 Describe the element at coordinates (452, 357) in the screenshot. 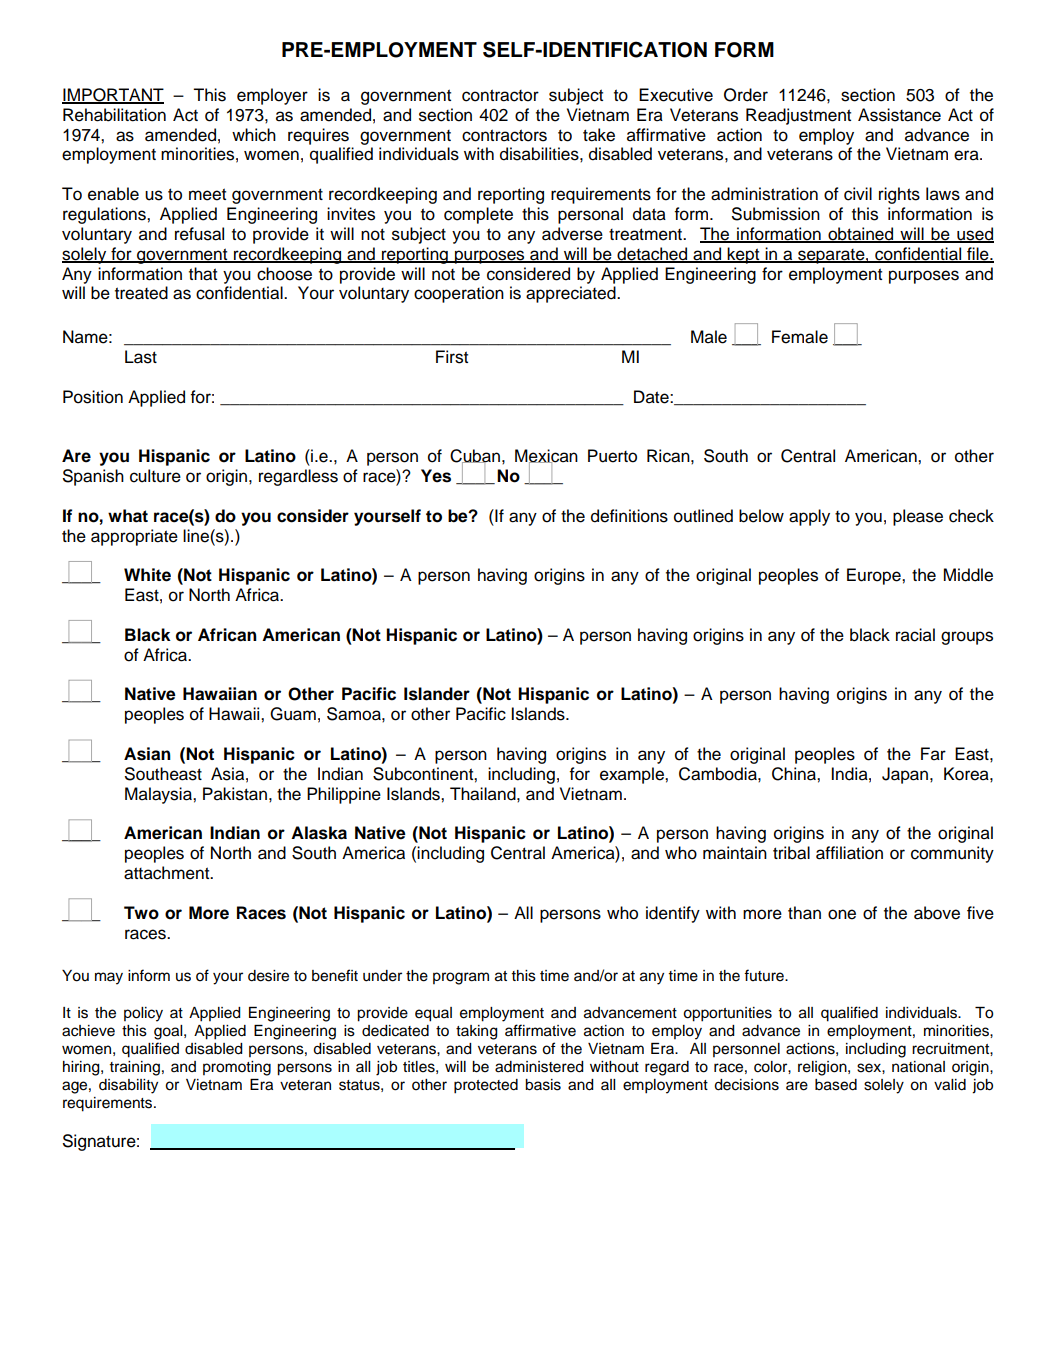

I see `First` at that location.
